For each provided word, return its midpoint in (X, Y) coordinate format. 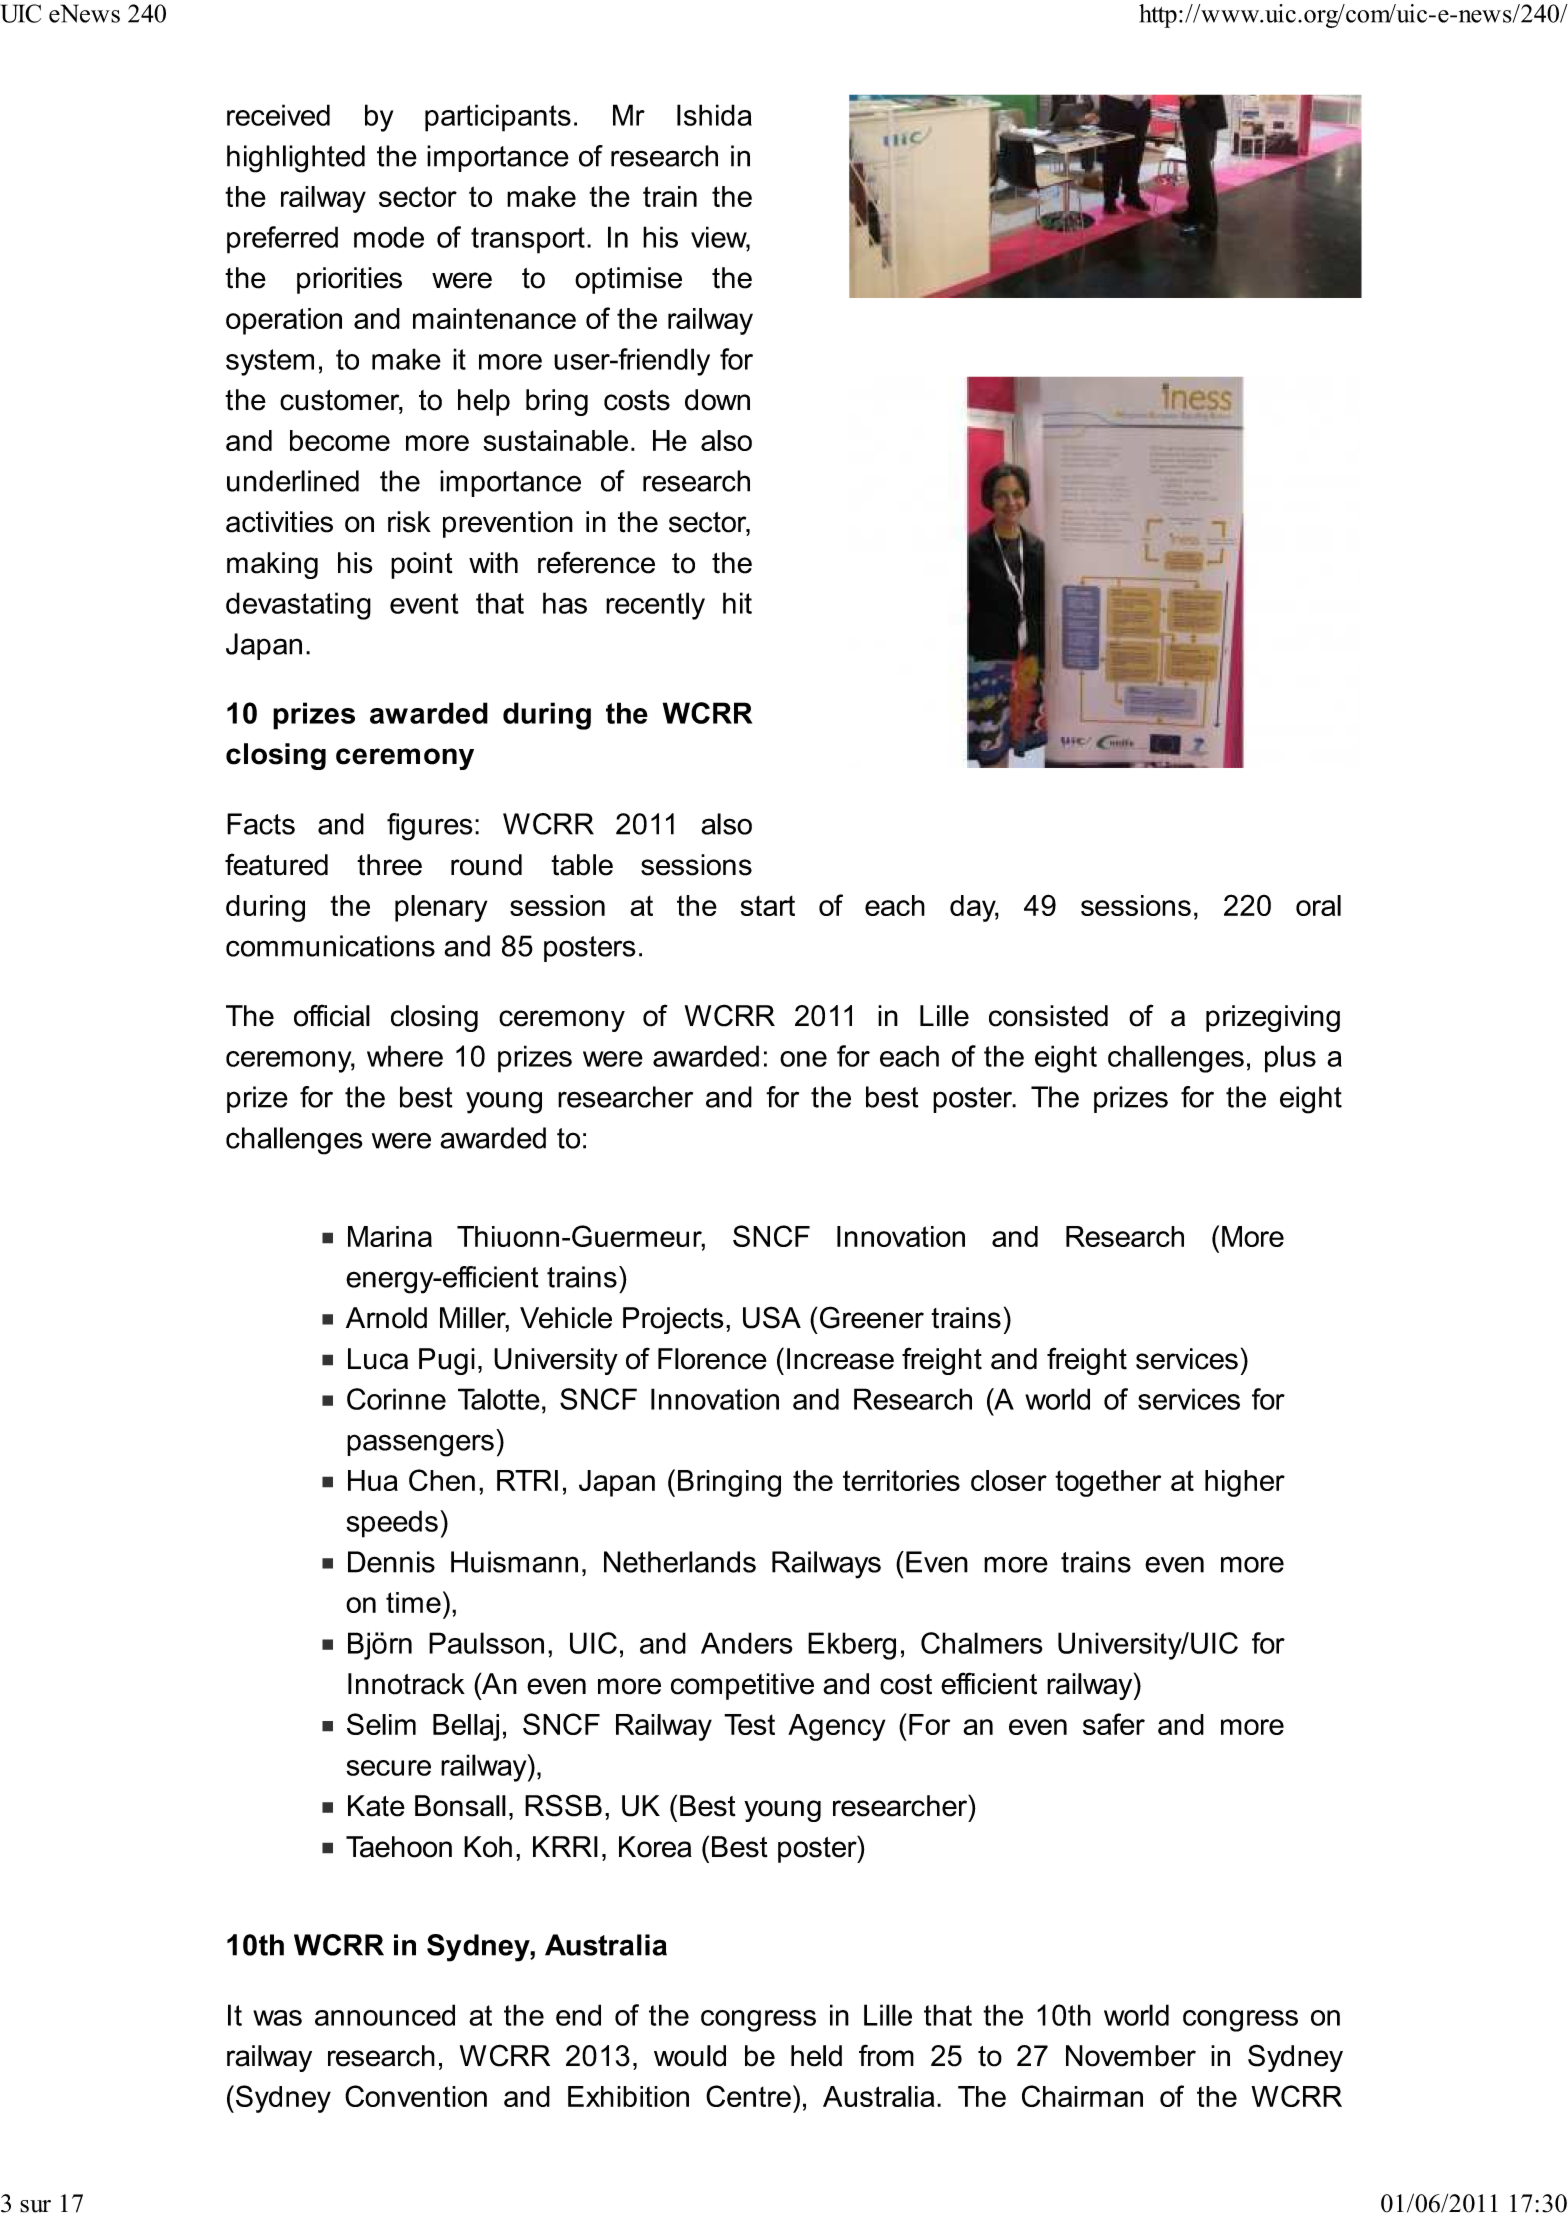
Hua (373, 1480)
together (1108, 1483)
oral (1318, 905)
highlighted (296, 159)
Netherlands (680, 1562)
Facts (261, 824)
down (717, 400)
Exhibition (628, 2096)
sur (35, 2206)
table (582, 865)
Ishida (714, 115)
